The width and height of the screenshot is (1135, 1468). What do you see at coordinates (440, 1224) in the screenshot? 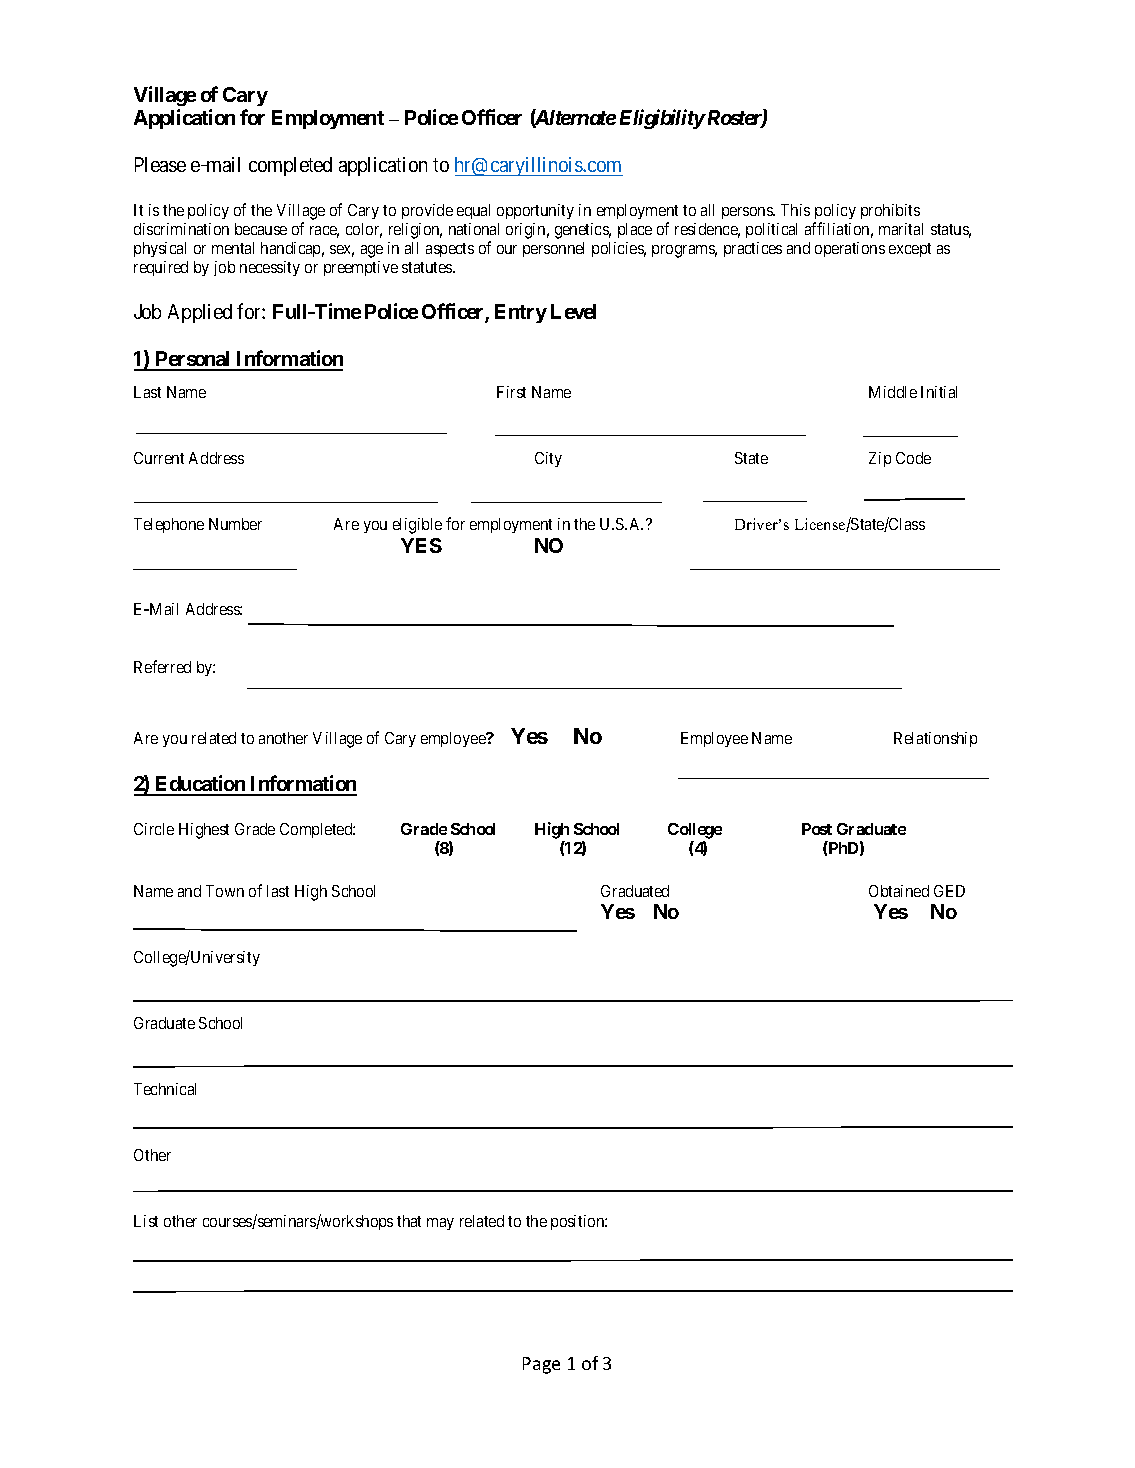
I see `may` at bounding box center [440, 1224].
